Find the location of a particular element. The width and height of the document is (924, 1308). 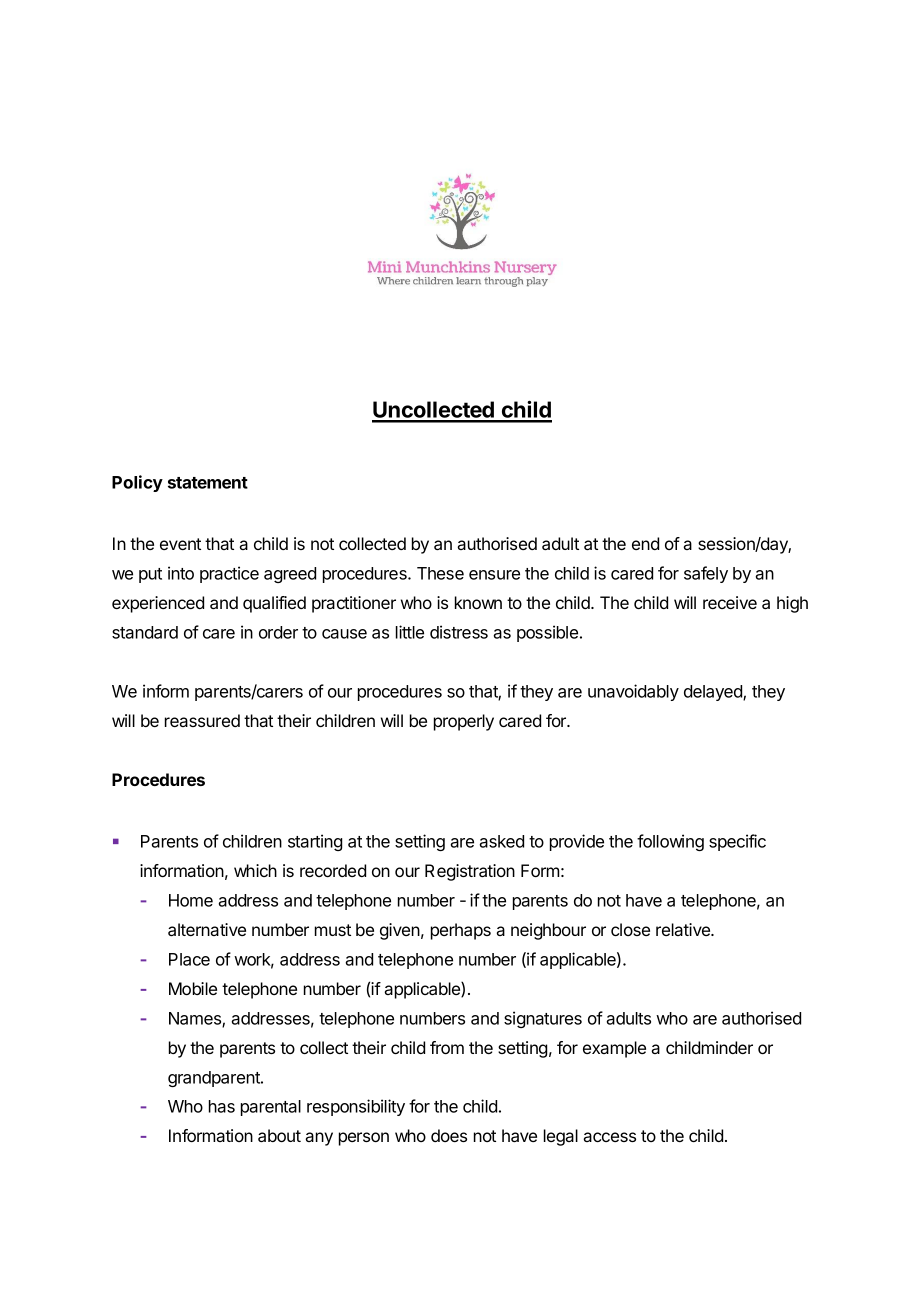

specific is located at coordinates (737, 842).
